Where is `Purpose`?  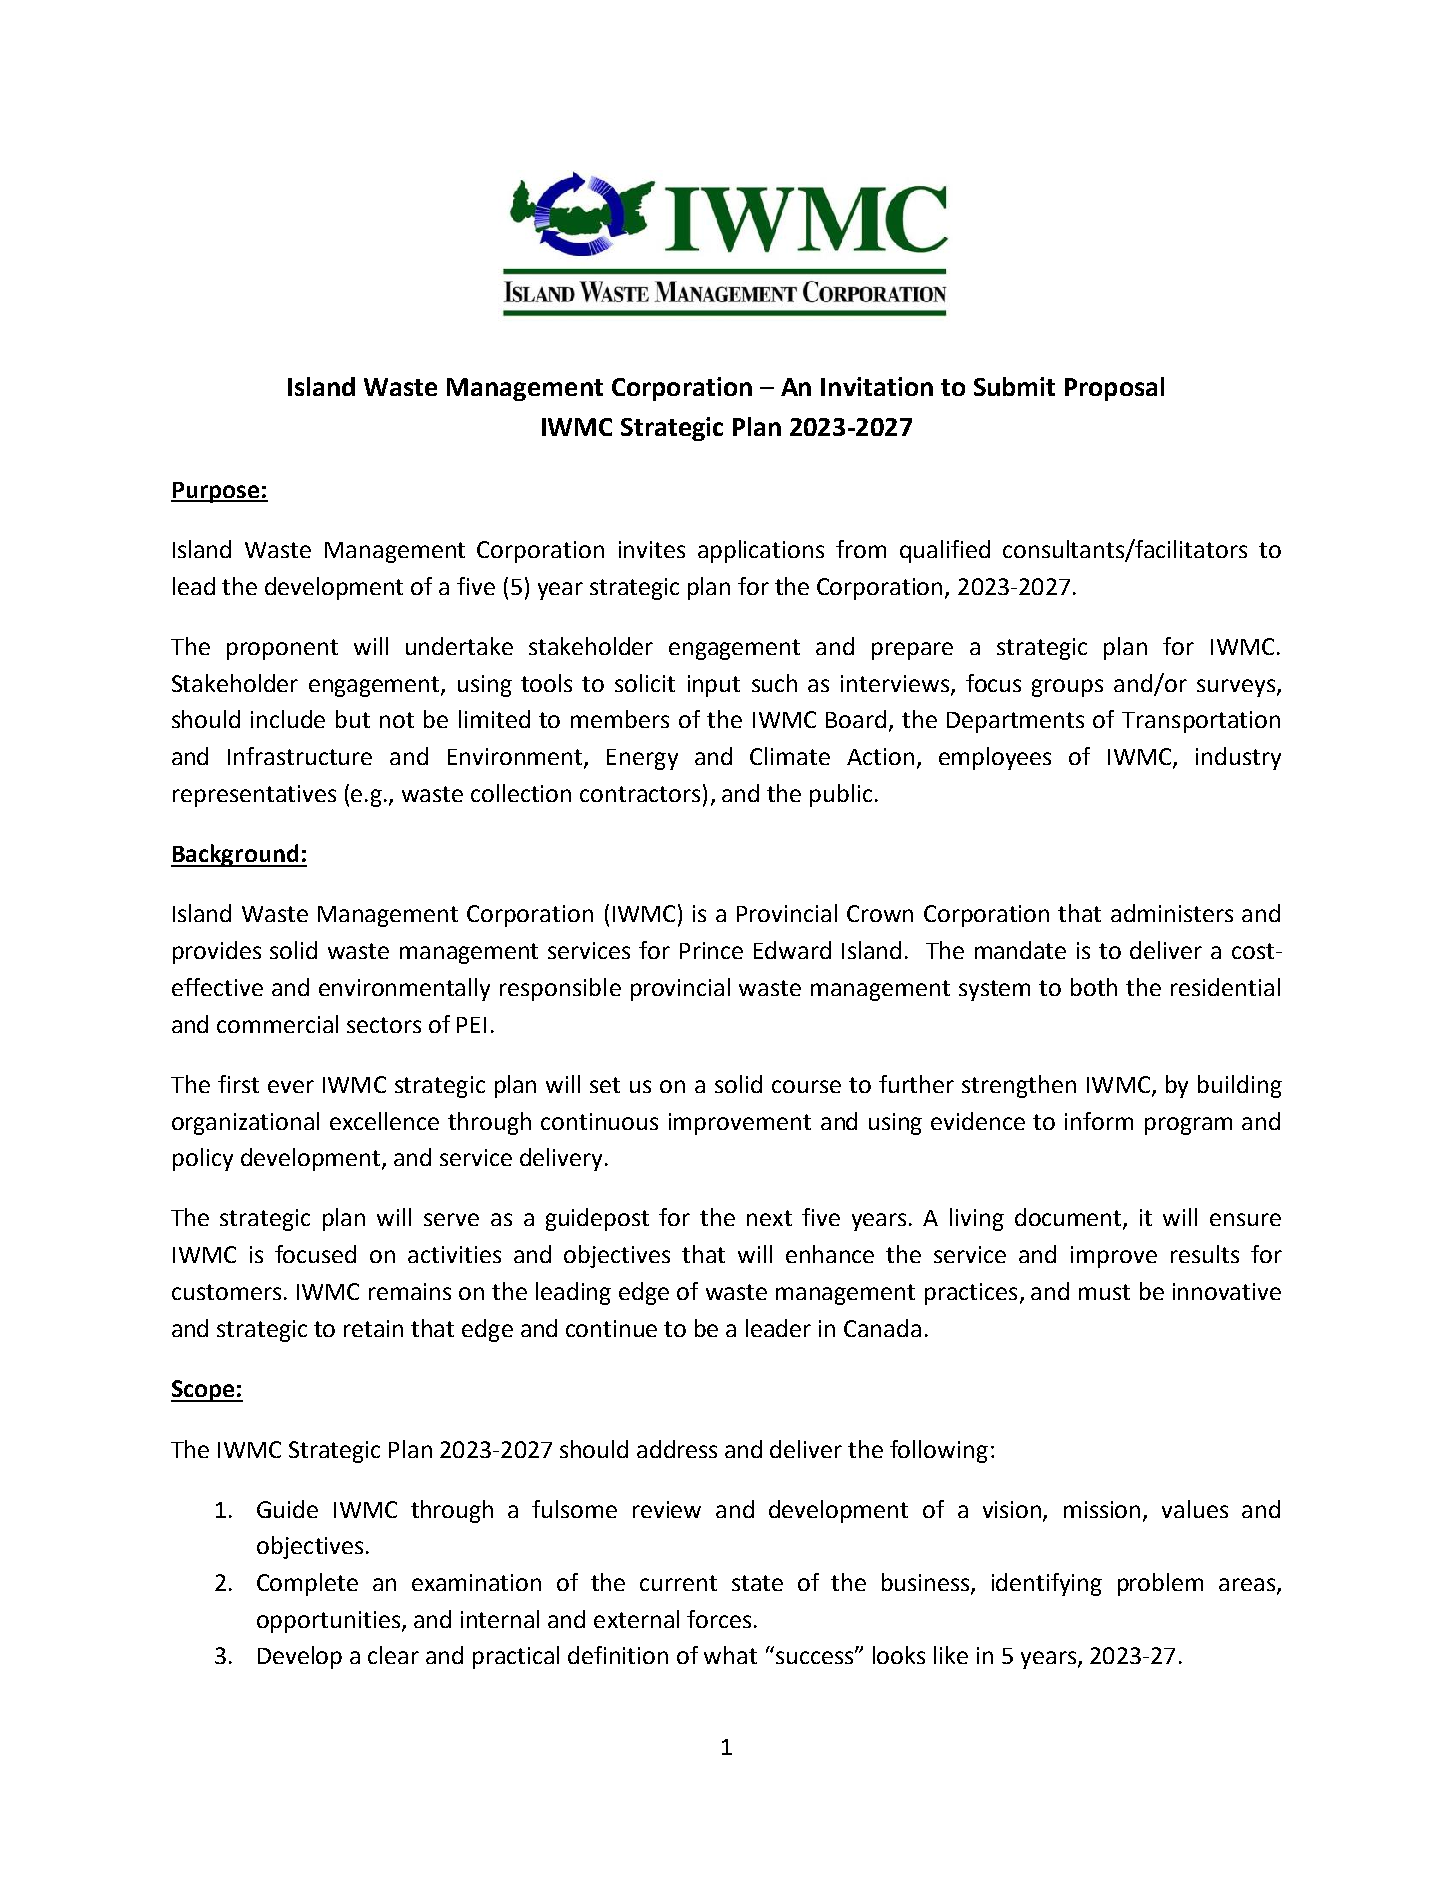 Purpose is located at coordinates (216, 492).
